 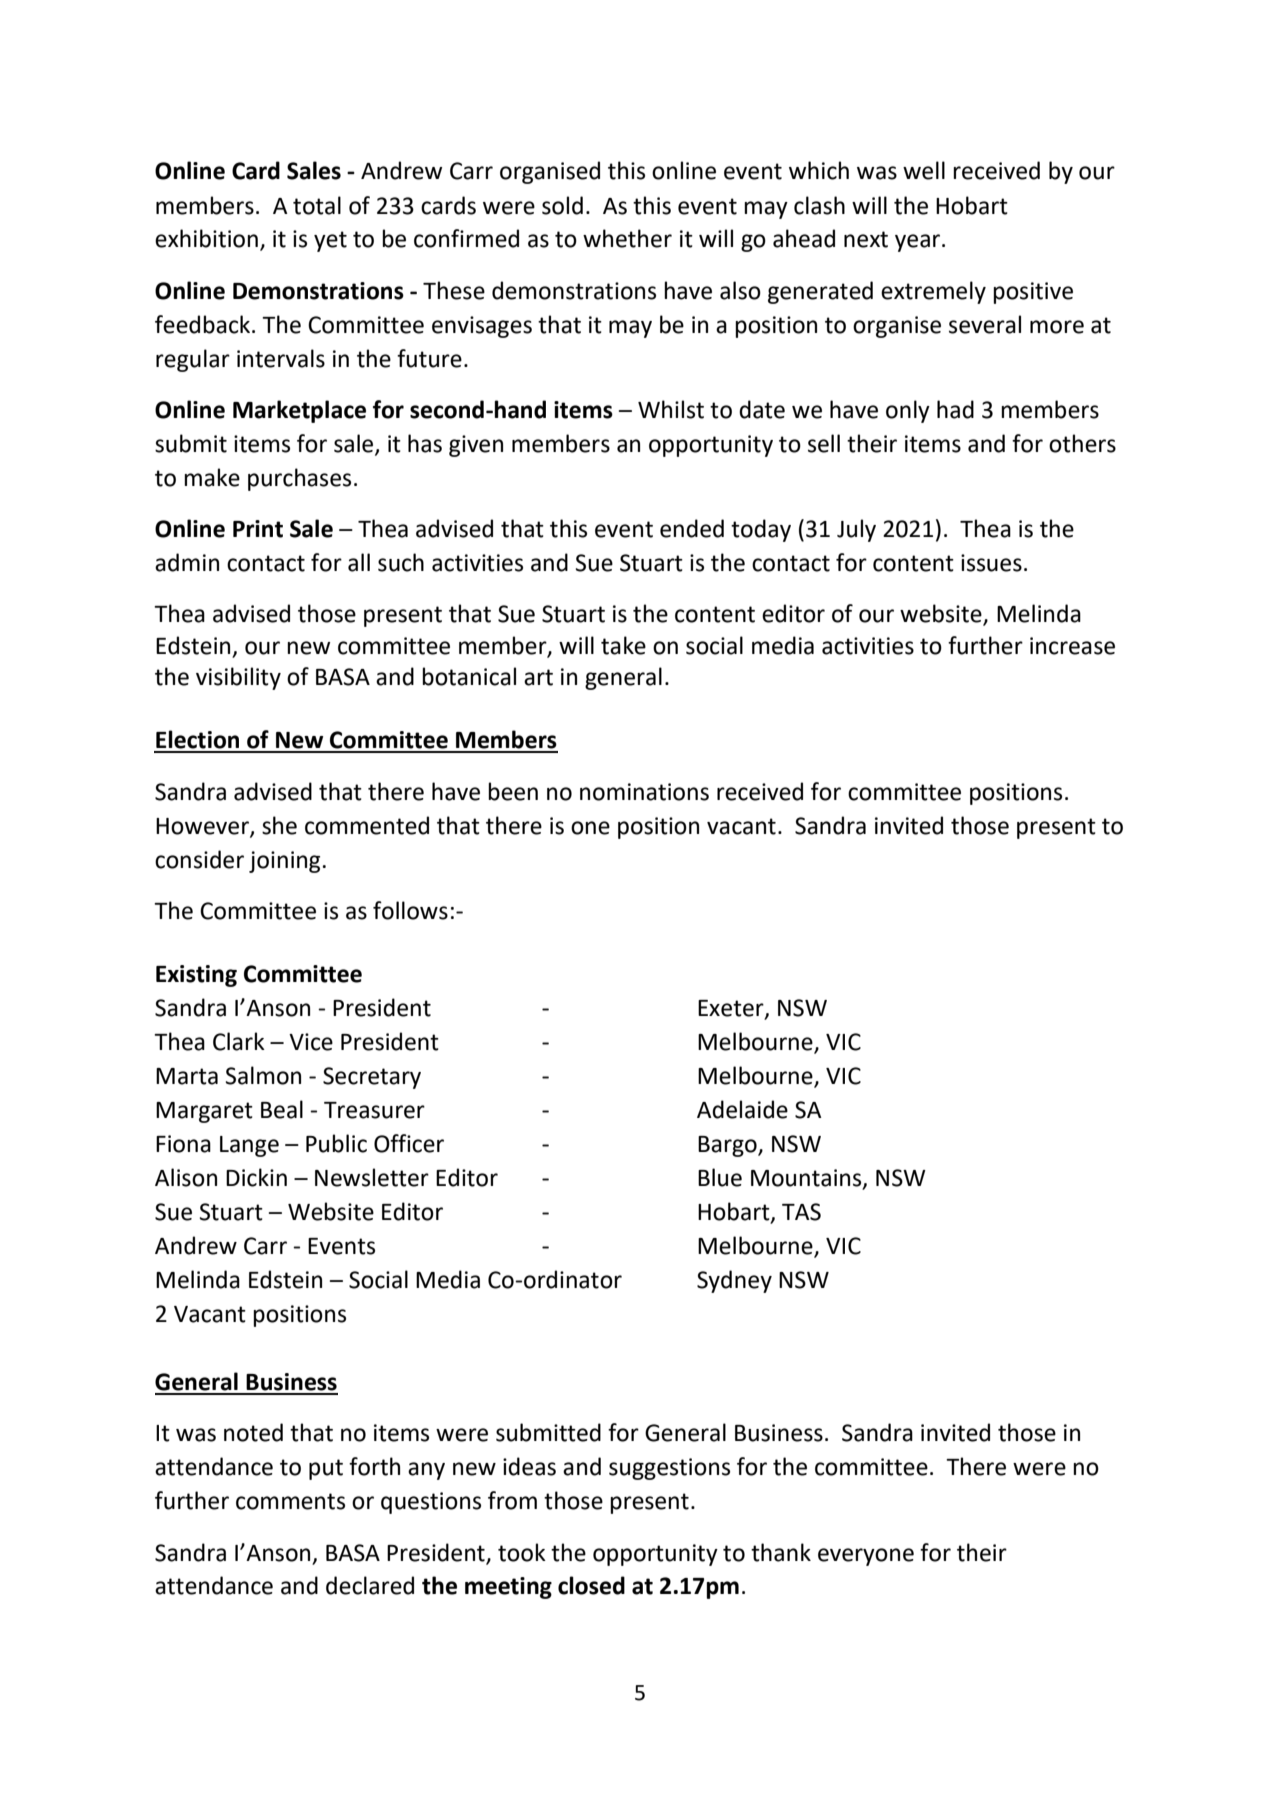 What do you see at coordinates (644, 792) in the document?
I see `nominations` at bounding box center [644, 792].
